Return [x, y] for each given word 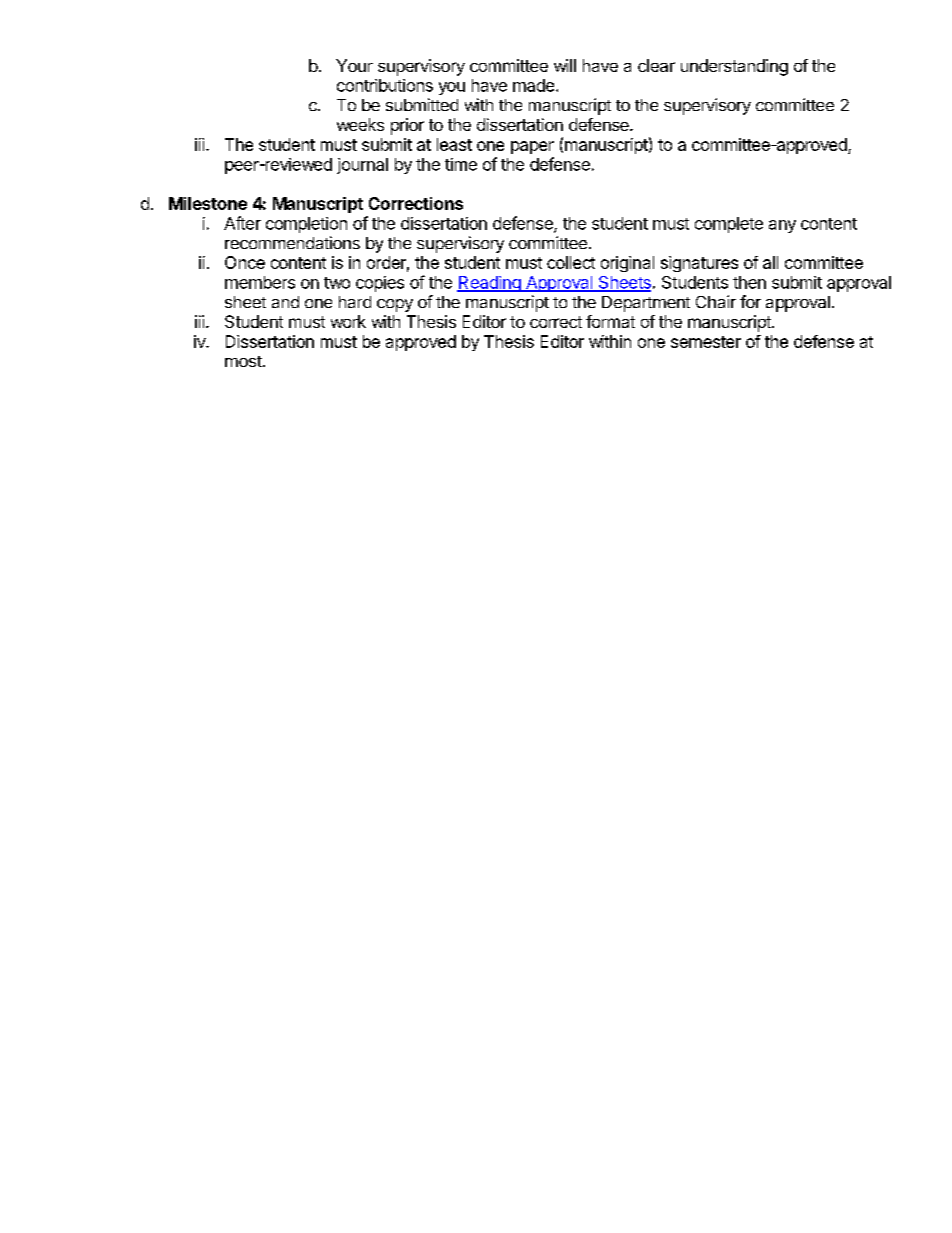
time [461, 164]
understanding [734, 67]
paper [532, 147]
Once [245, 262]
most [243, 361]
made [535, 85]
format [610, 321]
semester [706, 342]
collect [571, 262]
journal [362, 166]
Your [354, 65]
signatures [699, 264]
